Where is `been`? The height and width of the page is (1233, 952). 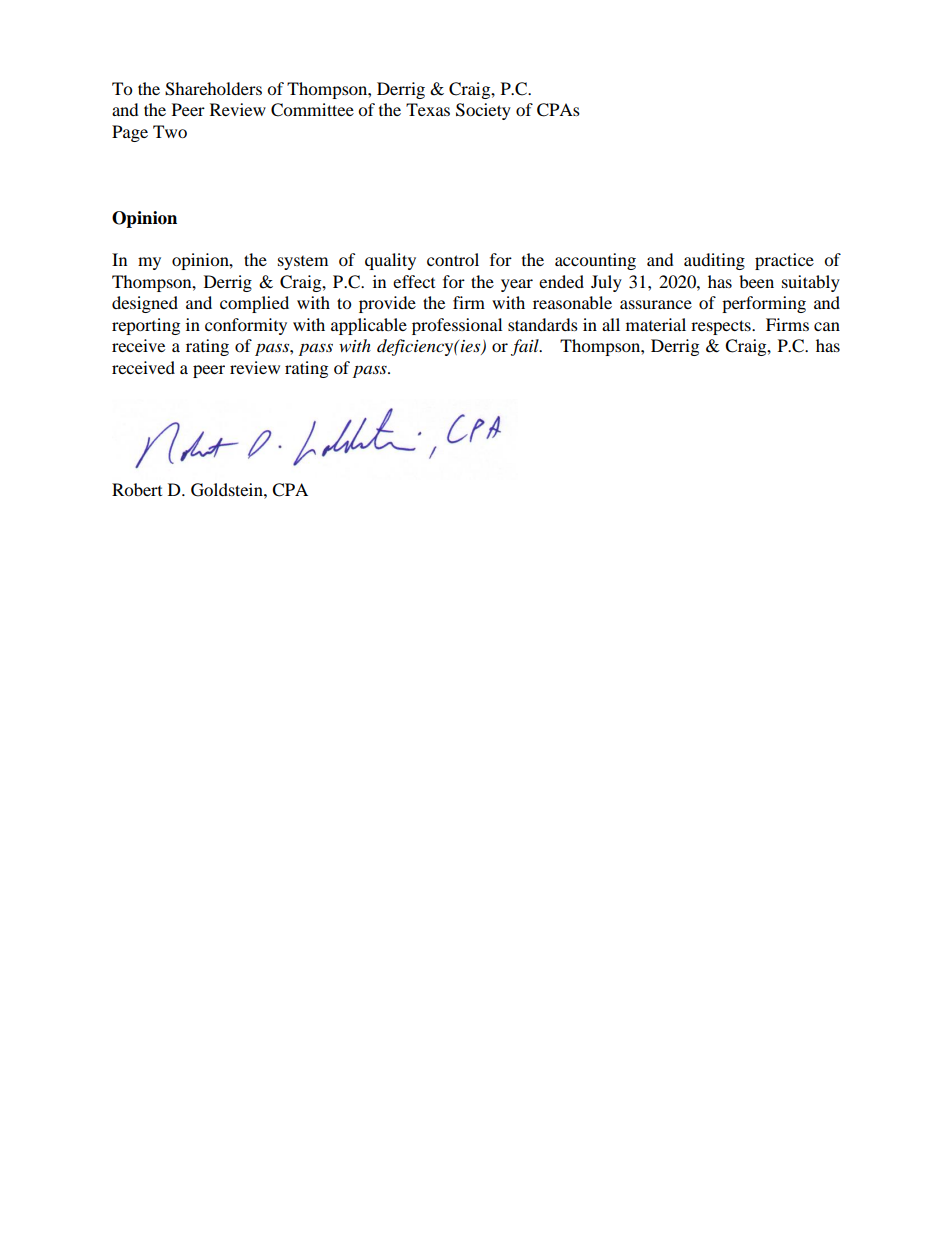 been is located at coordinates (756, 281).
